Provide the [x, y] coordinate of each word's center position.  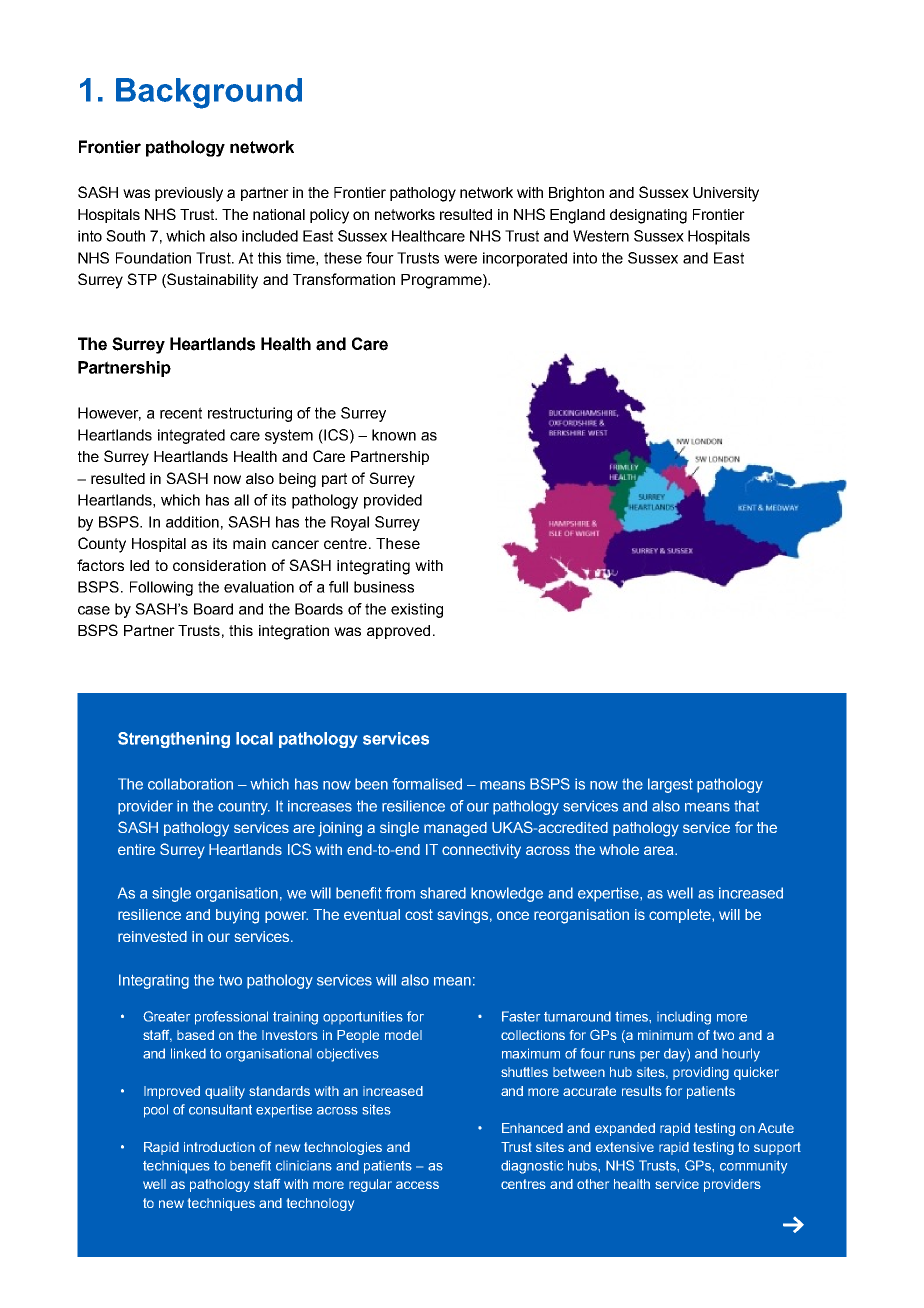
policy [329, 216]
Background [209, 93]
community [753, 1167]
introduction [219, 1147]
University [726, 194]
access [417, 1185]
